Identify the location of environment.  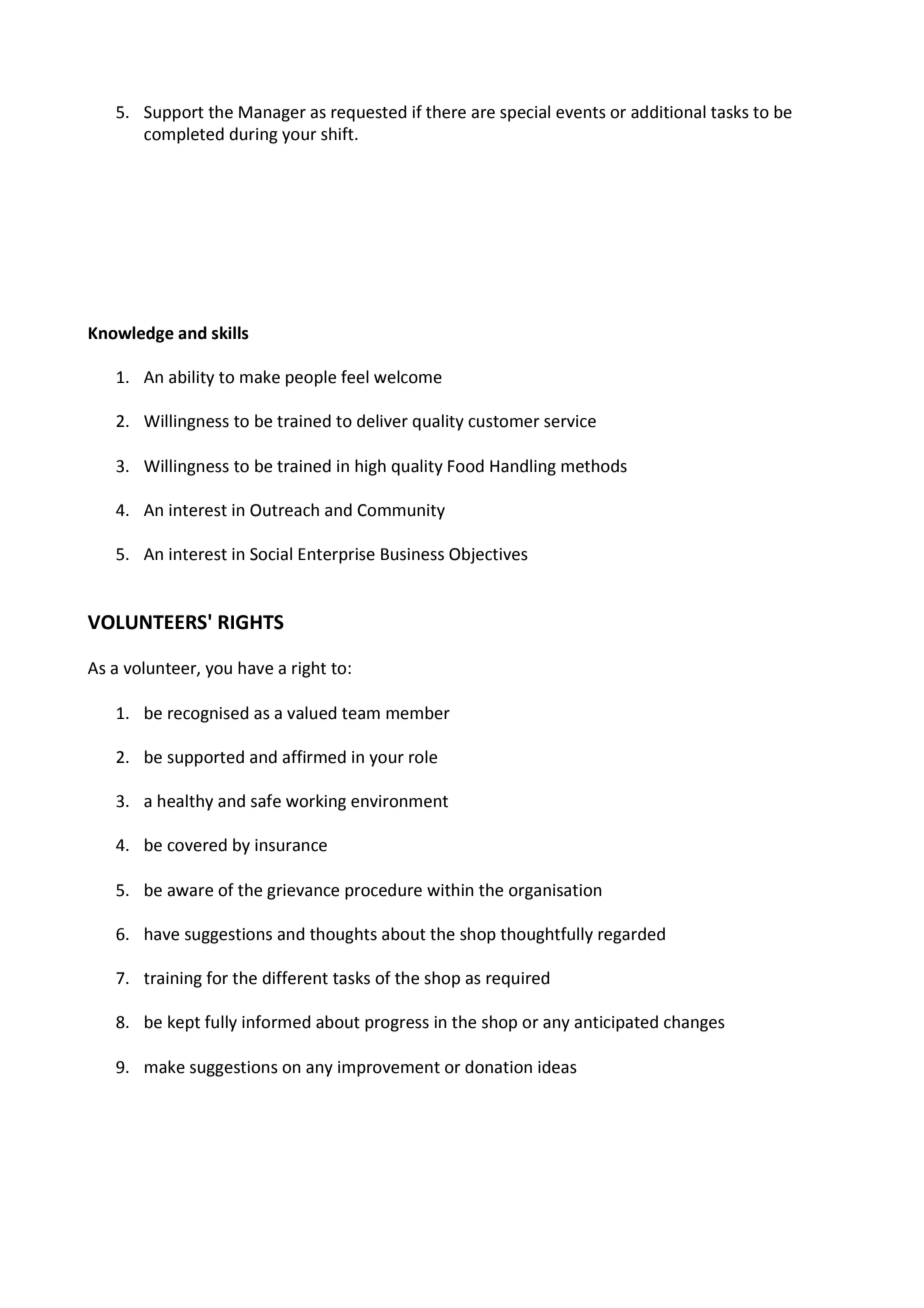
(399, 801).
